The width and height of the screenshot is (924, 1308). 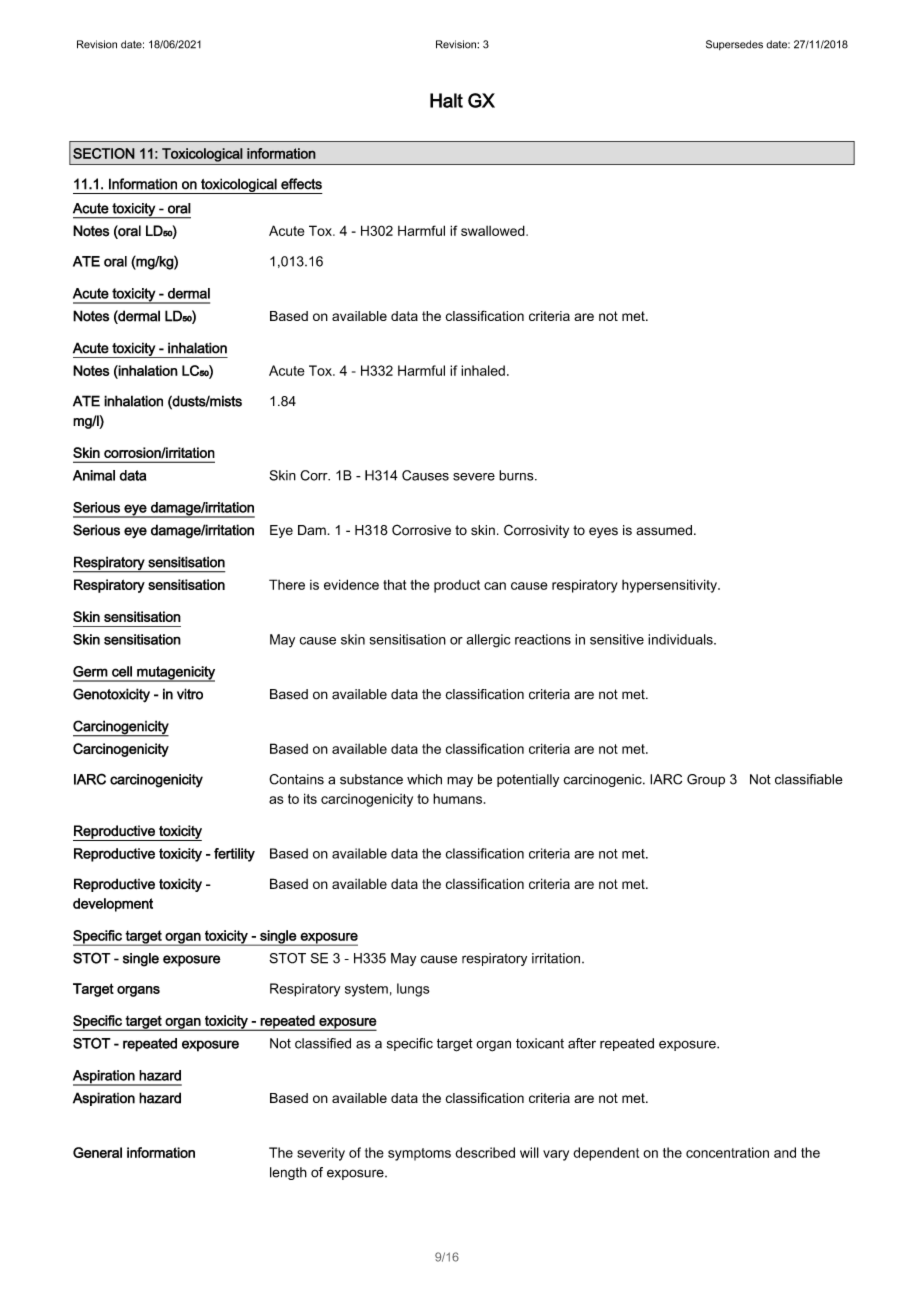 What do you see at coordinates (104, 153) in the screenshot?
I see `SECTION` at bounding box center [104, 153].
